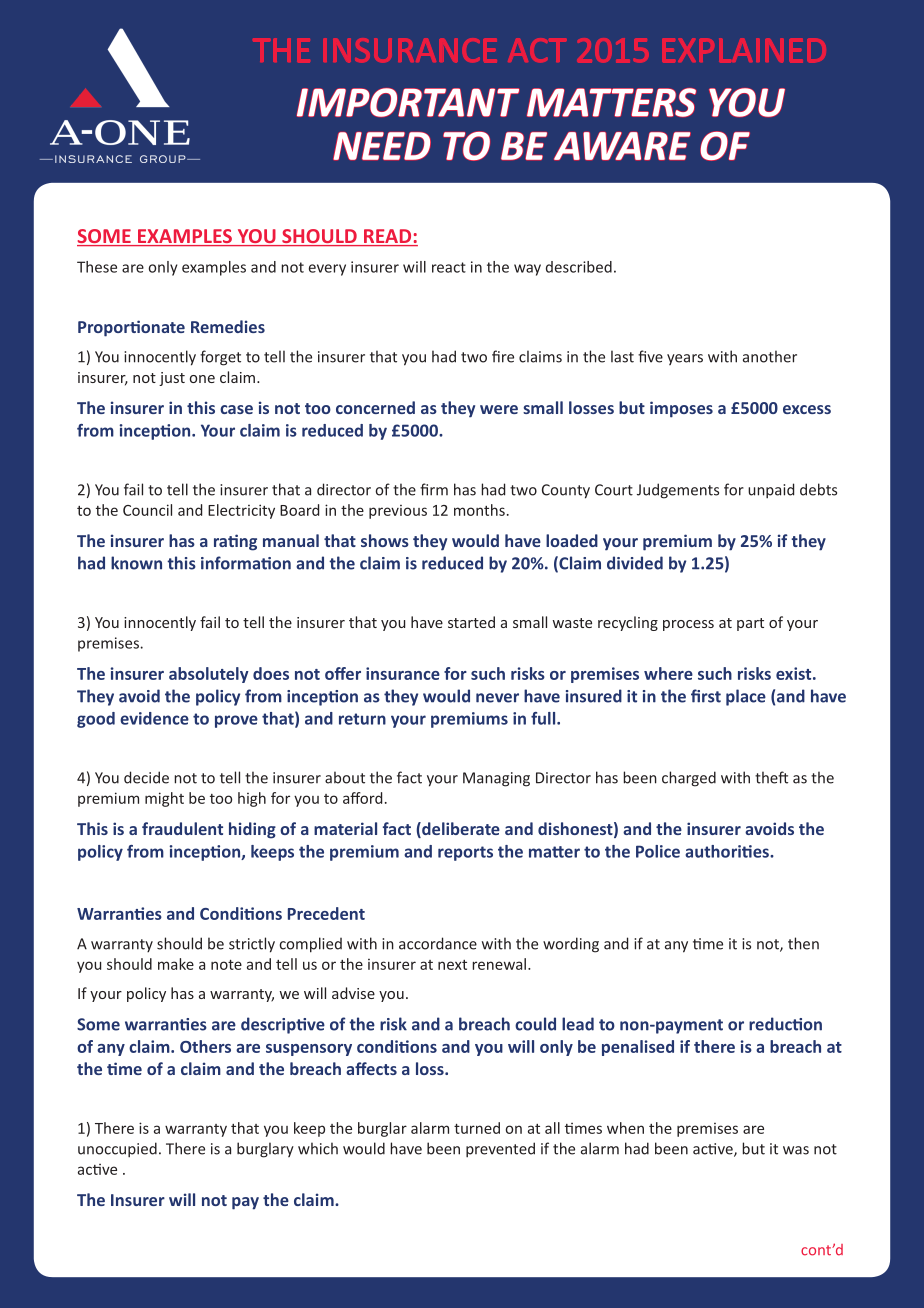 The height and width of the screenshot is (1308, 924). Describe the element at coordinates (434, 489) in the screenshot. I see `firm` at that location.
